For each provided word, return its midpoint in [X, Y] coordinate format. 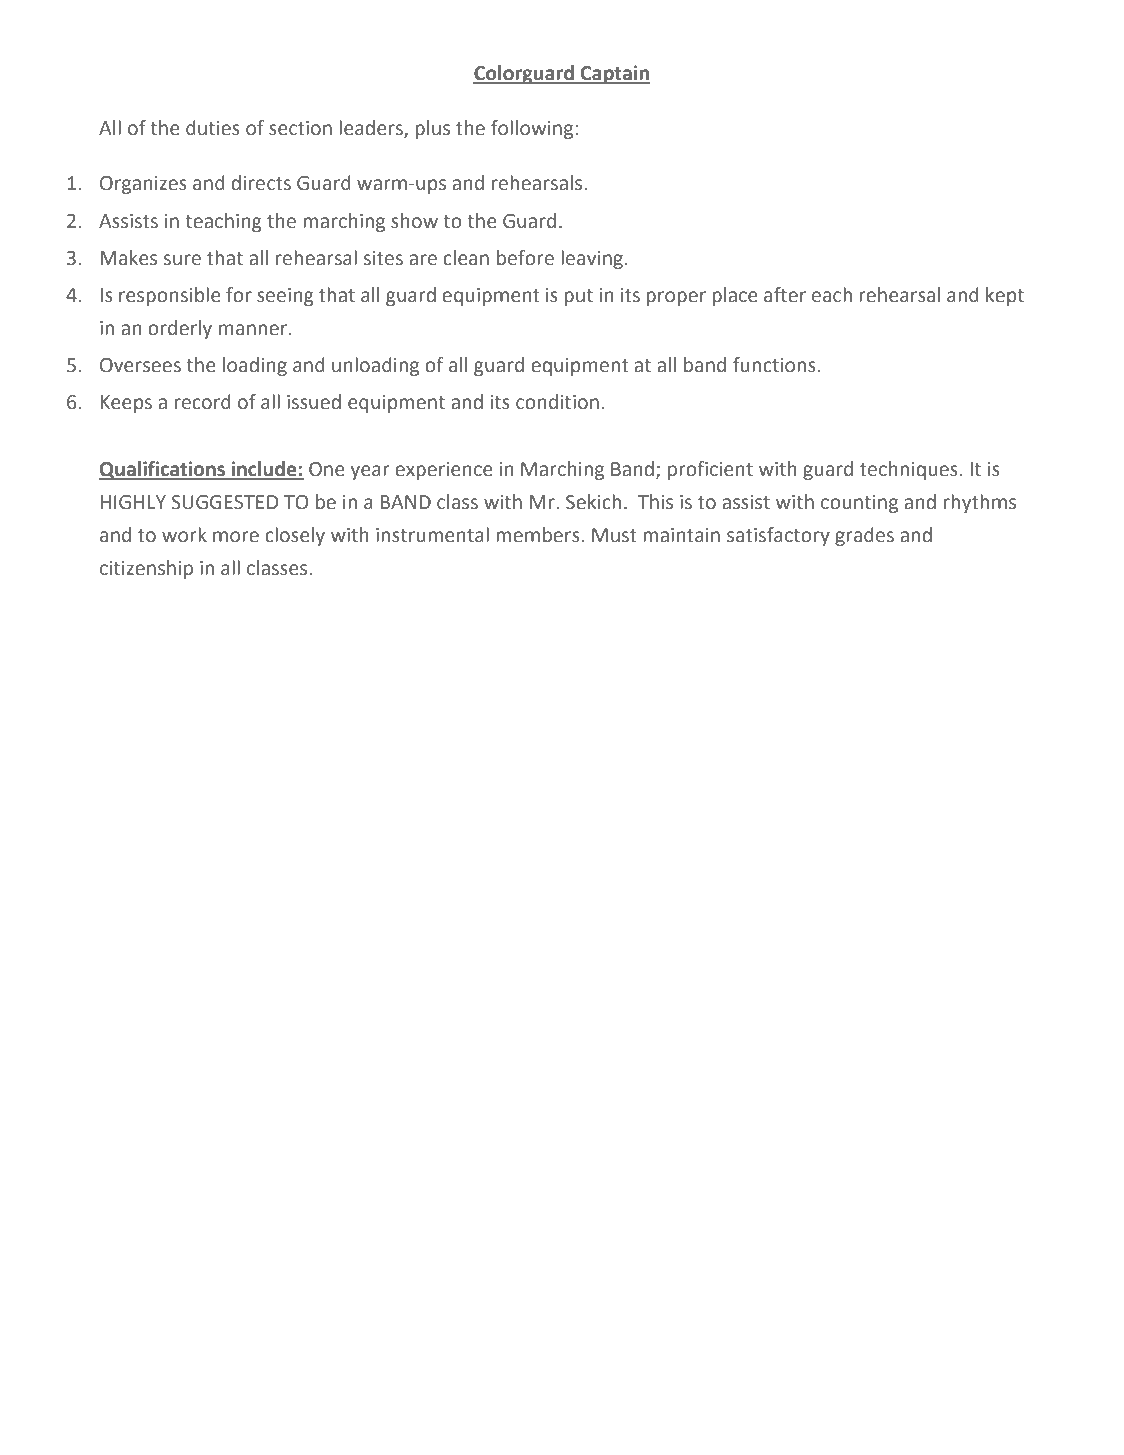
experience [444, 471]
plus [432, 129]
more [236, 537]
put [578, 297]
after [785, 295]
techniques [909, 470]
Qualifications [163, 470]
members [539, 535]
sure [182, 260]
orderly [180, 329]
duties [213, 128]
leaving [592, 259]
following [533, 129]
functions [774, 365]
